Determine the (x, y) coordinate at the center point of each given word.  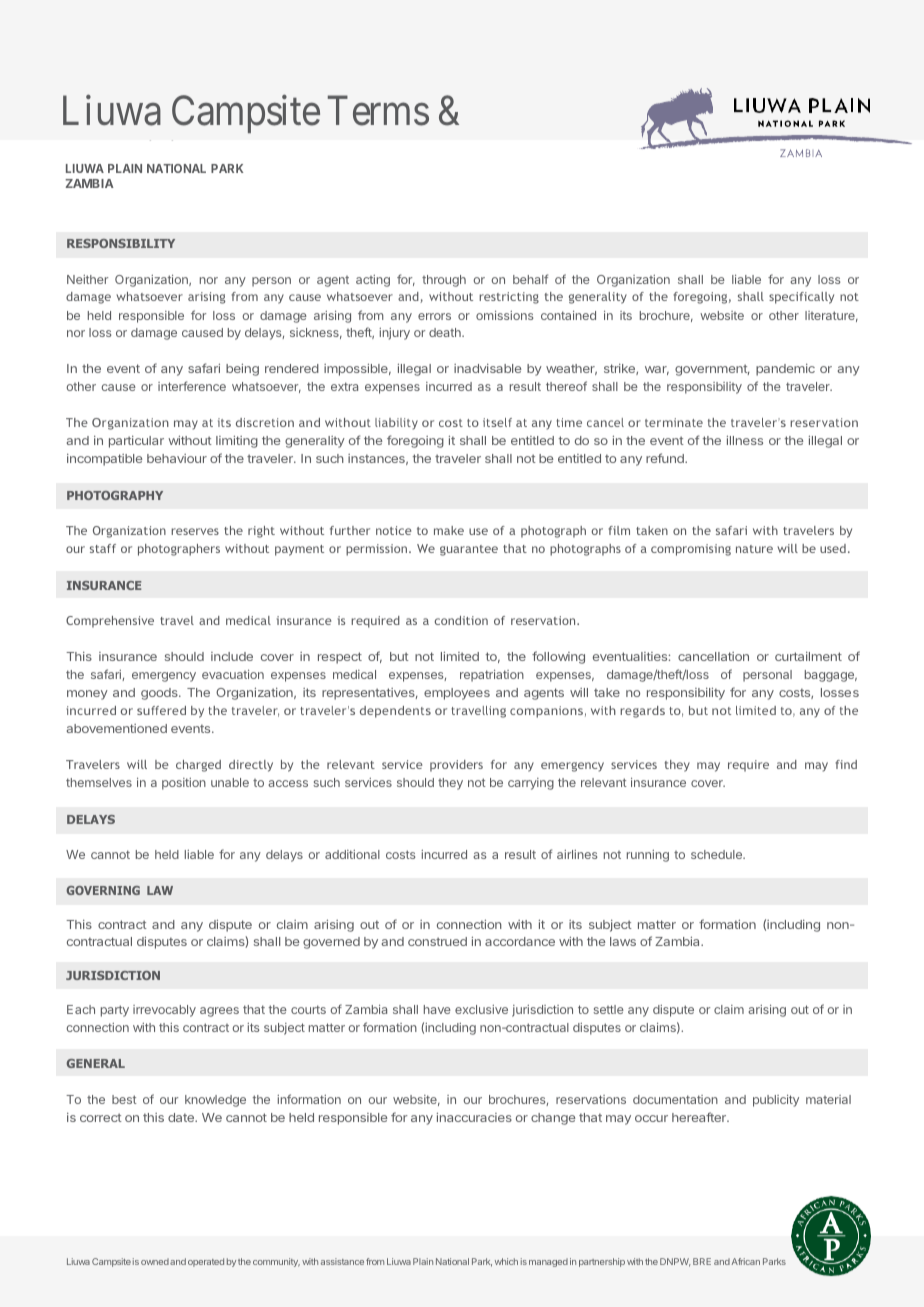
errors (434, 316)
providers (456, 766)
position (184, 784)
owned (155, 1261)
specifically (801, 298)
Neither (87, 279)
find (846, 764)
